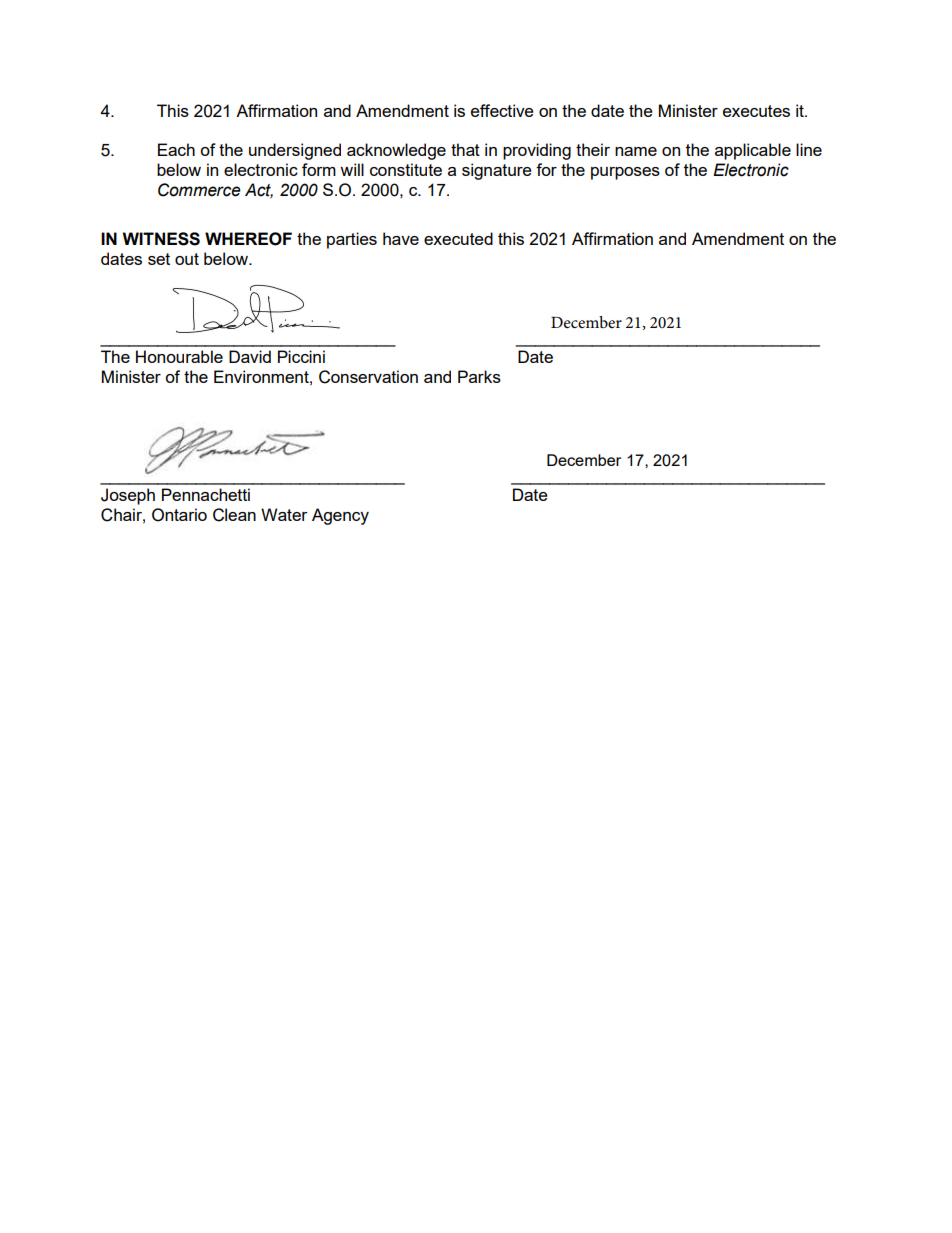  Describe the element at coordinates (234, 515) in the screenshot. I see `Clean` at that location.
